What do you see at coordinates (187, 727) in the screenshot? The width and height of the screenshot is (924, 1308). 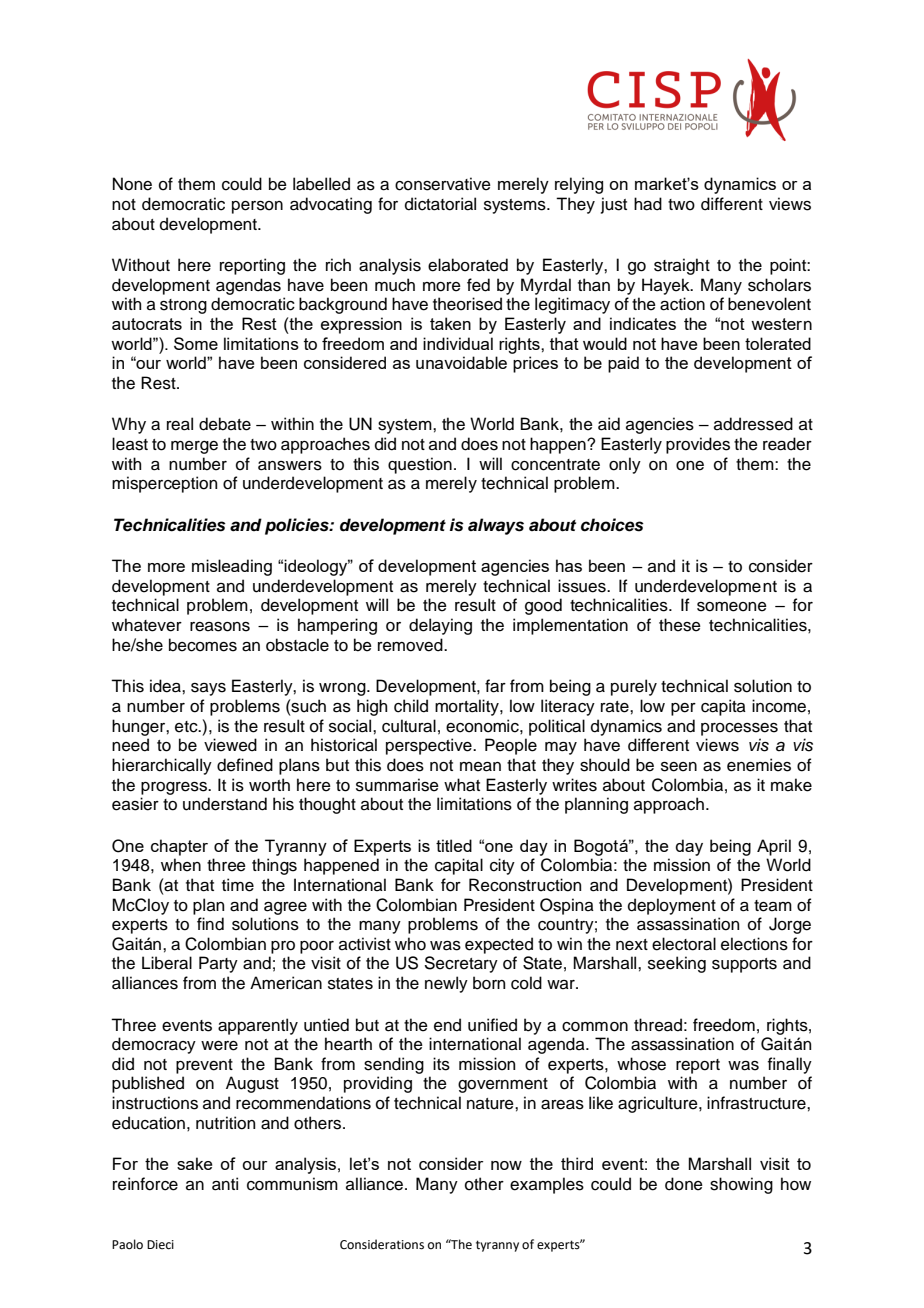 I see `etc` at bounding box center [187, 727].
